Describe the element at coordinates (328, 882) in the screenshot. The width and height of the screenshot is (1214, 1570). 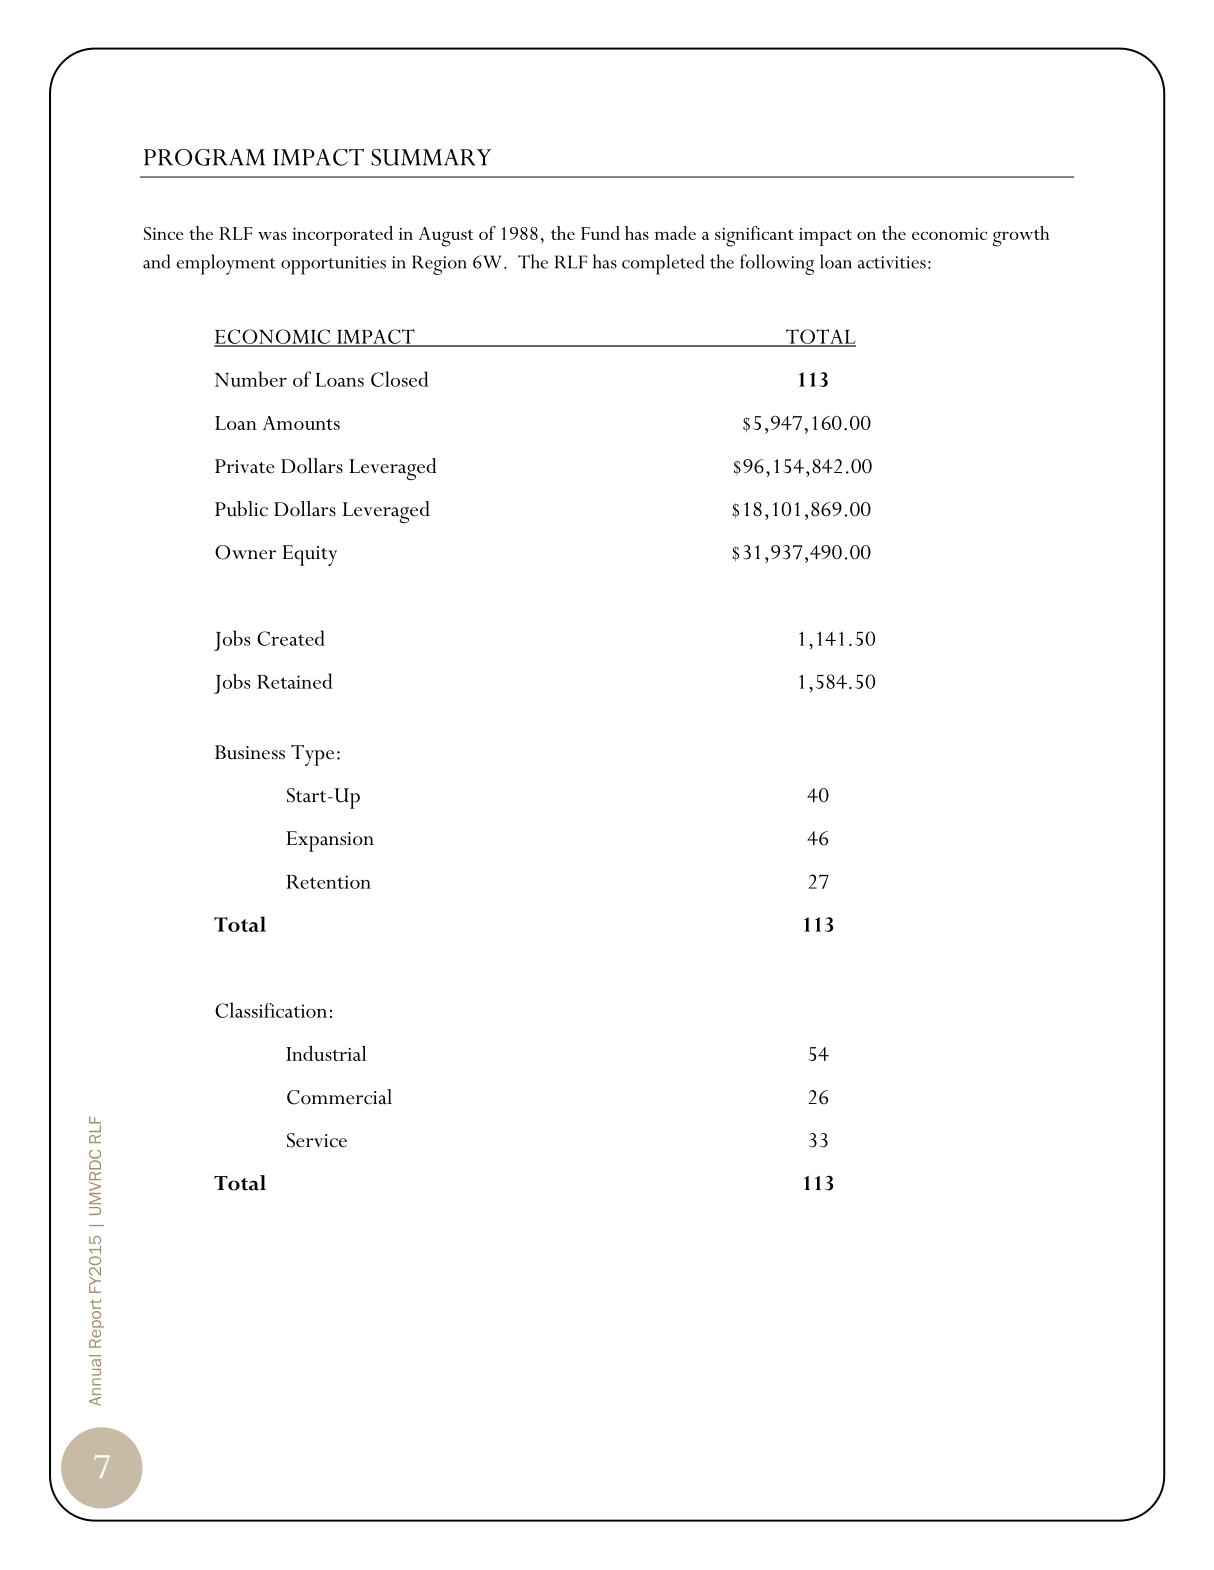
I see `Retention` at that location.
